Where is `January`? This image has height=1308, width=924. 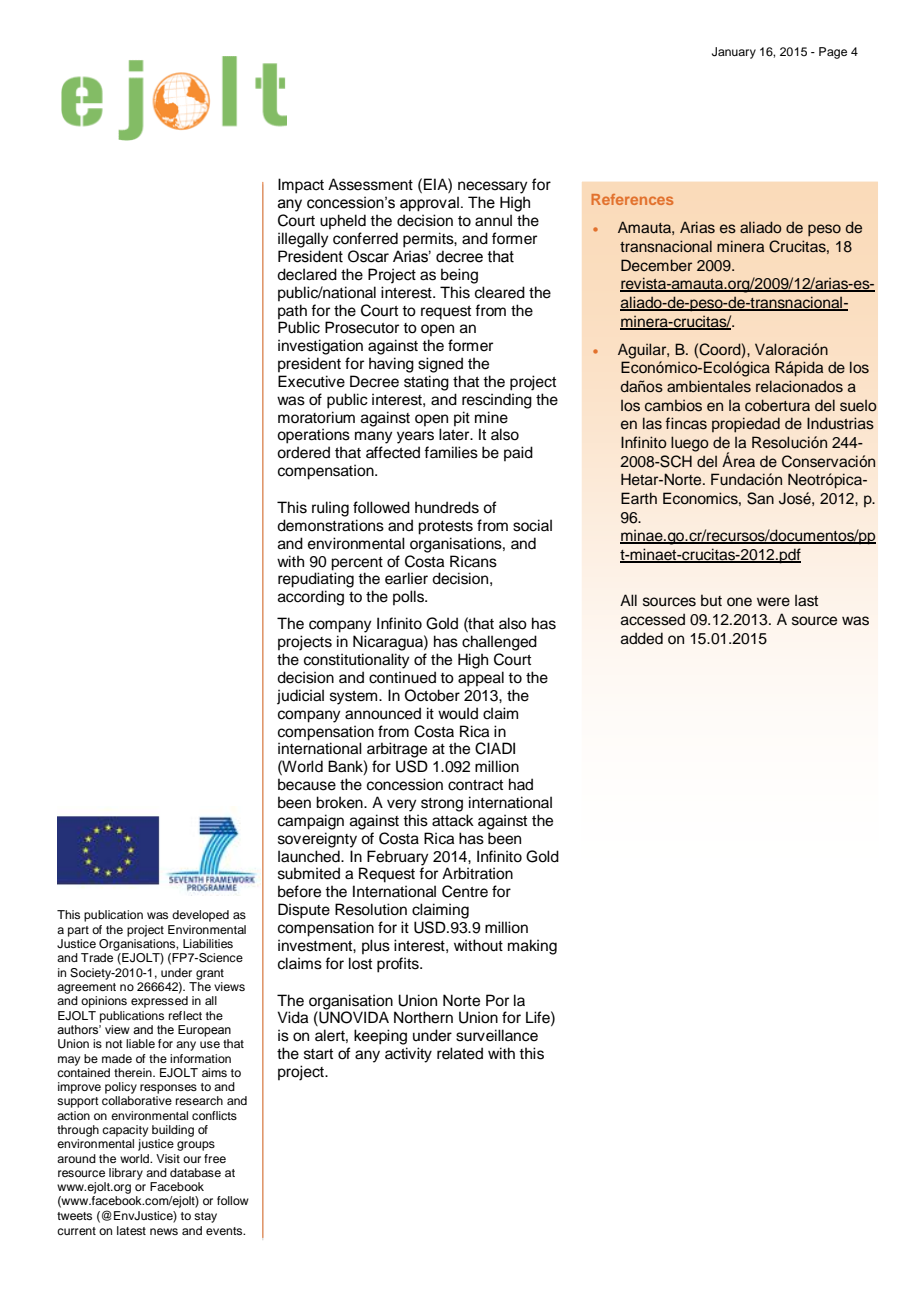
January is located at coordinates (734, 53).
